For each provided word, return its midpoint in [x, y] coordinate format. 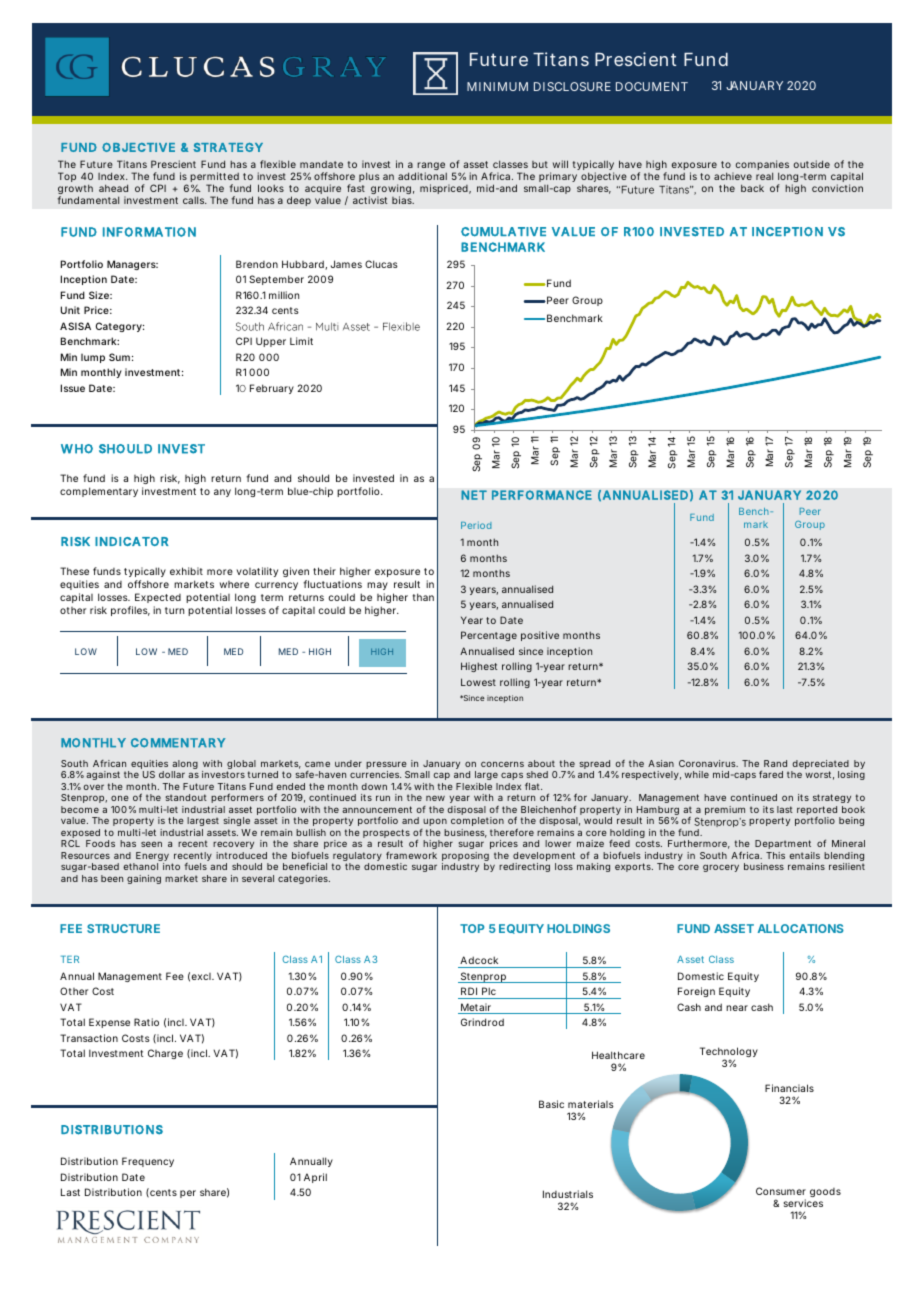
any [222, 493]
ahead [113, 188]
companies [762, 166]
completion [477, 821]
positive [540, 636]
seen [151, 844]
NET [473, 495]
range [430, 167]
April [315, 1178]
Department [783, 844]
